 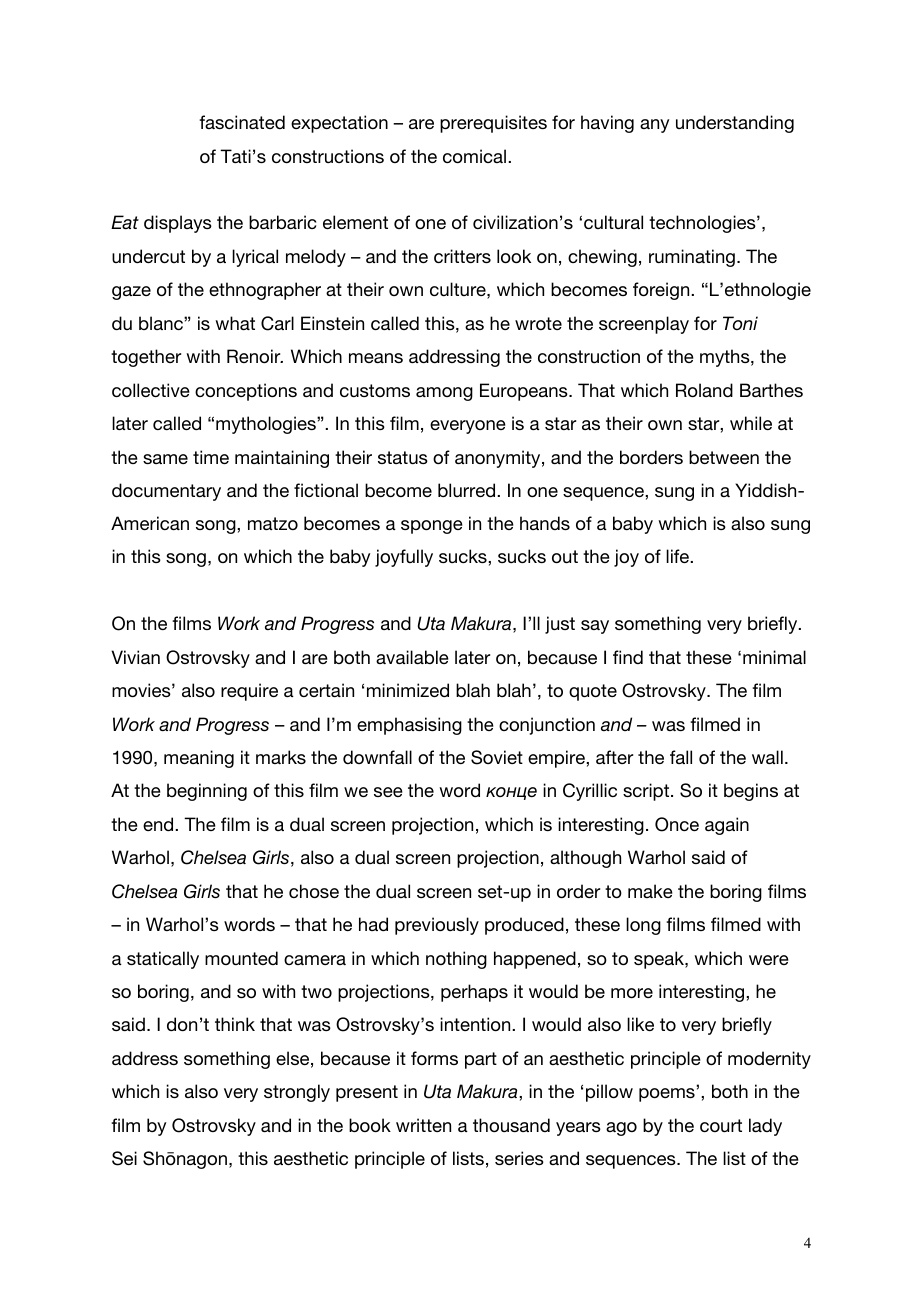 What do you see at coordinates (468, 490) in the screenshot?
I see `blurred` at bounding box center [468, 490].
